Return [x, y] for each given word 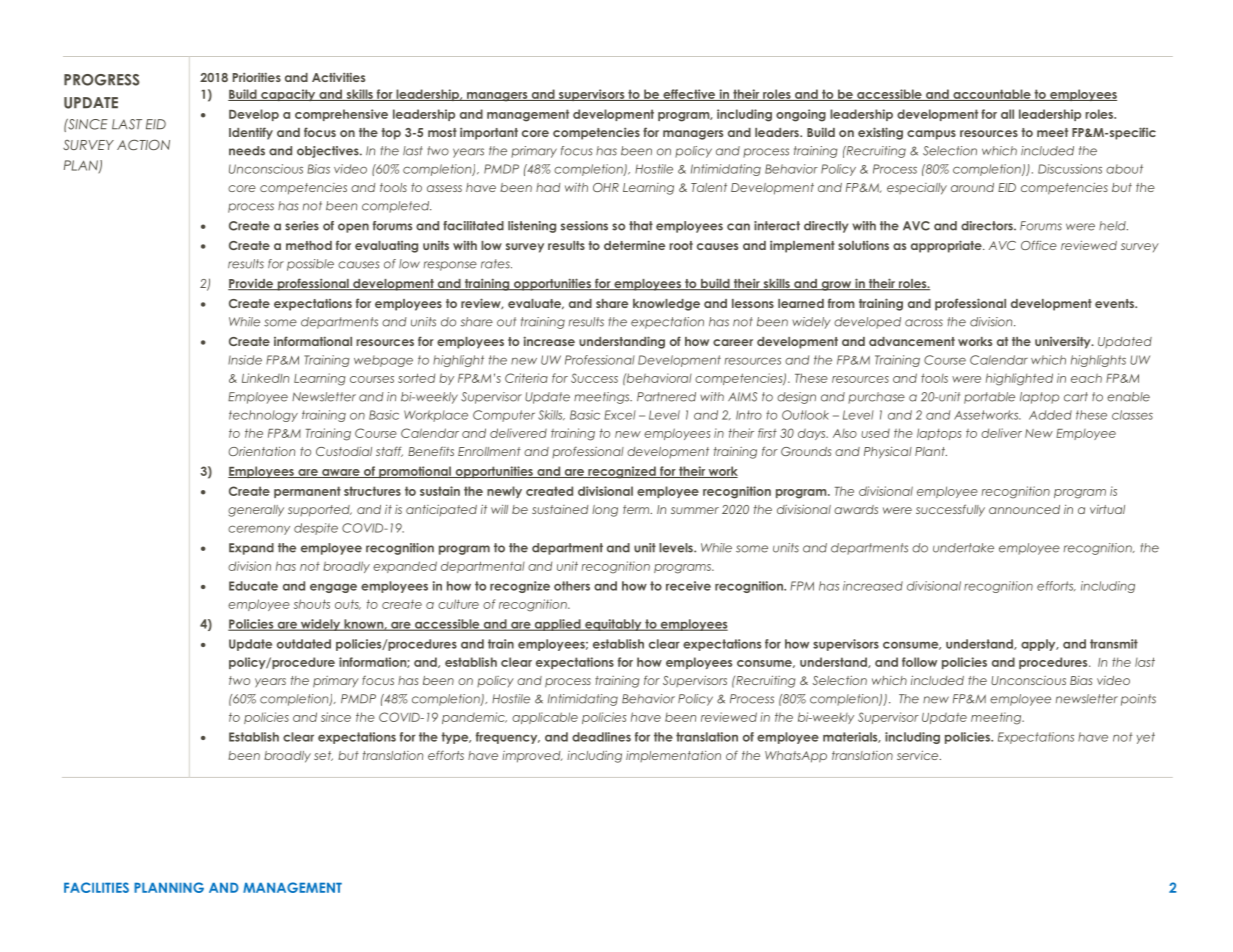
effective [689, 95]
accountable [992, 95]
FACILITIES [96, 887]
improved [532, 757]
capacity [288, 95]
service [919, 755]
